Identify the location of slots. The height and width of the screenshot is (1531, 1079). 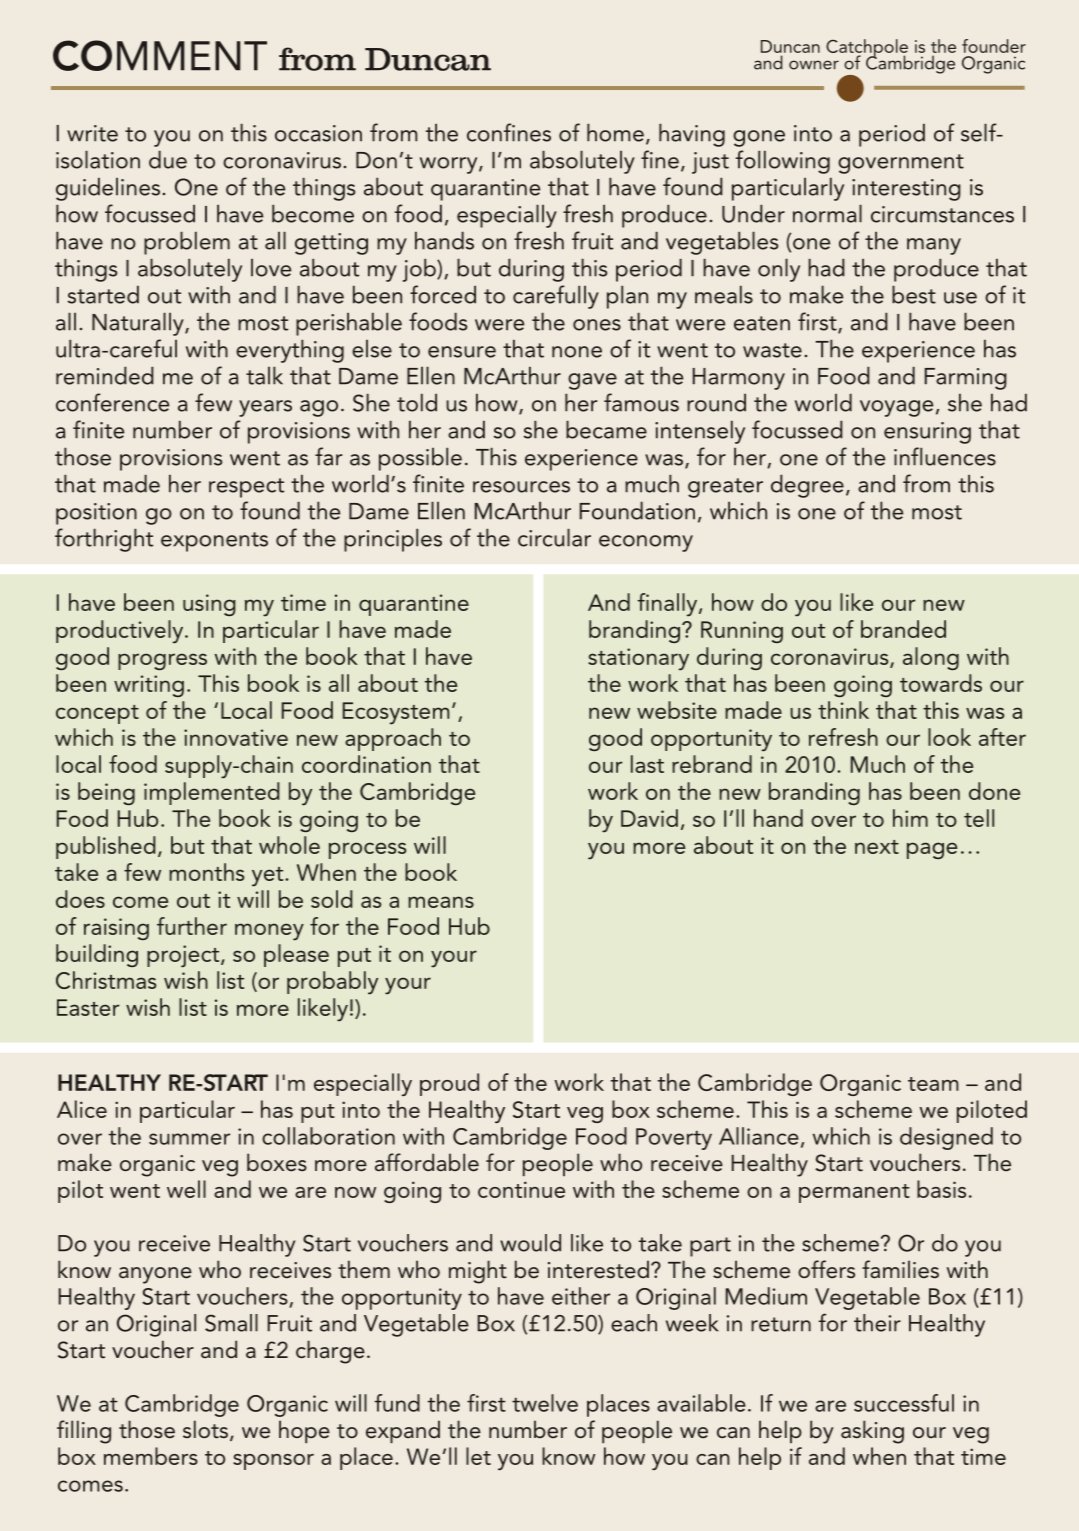
(205, 1429).
